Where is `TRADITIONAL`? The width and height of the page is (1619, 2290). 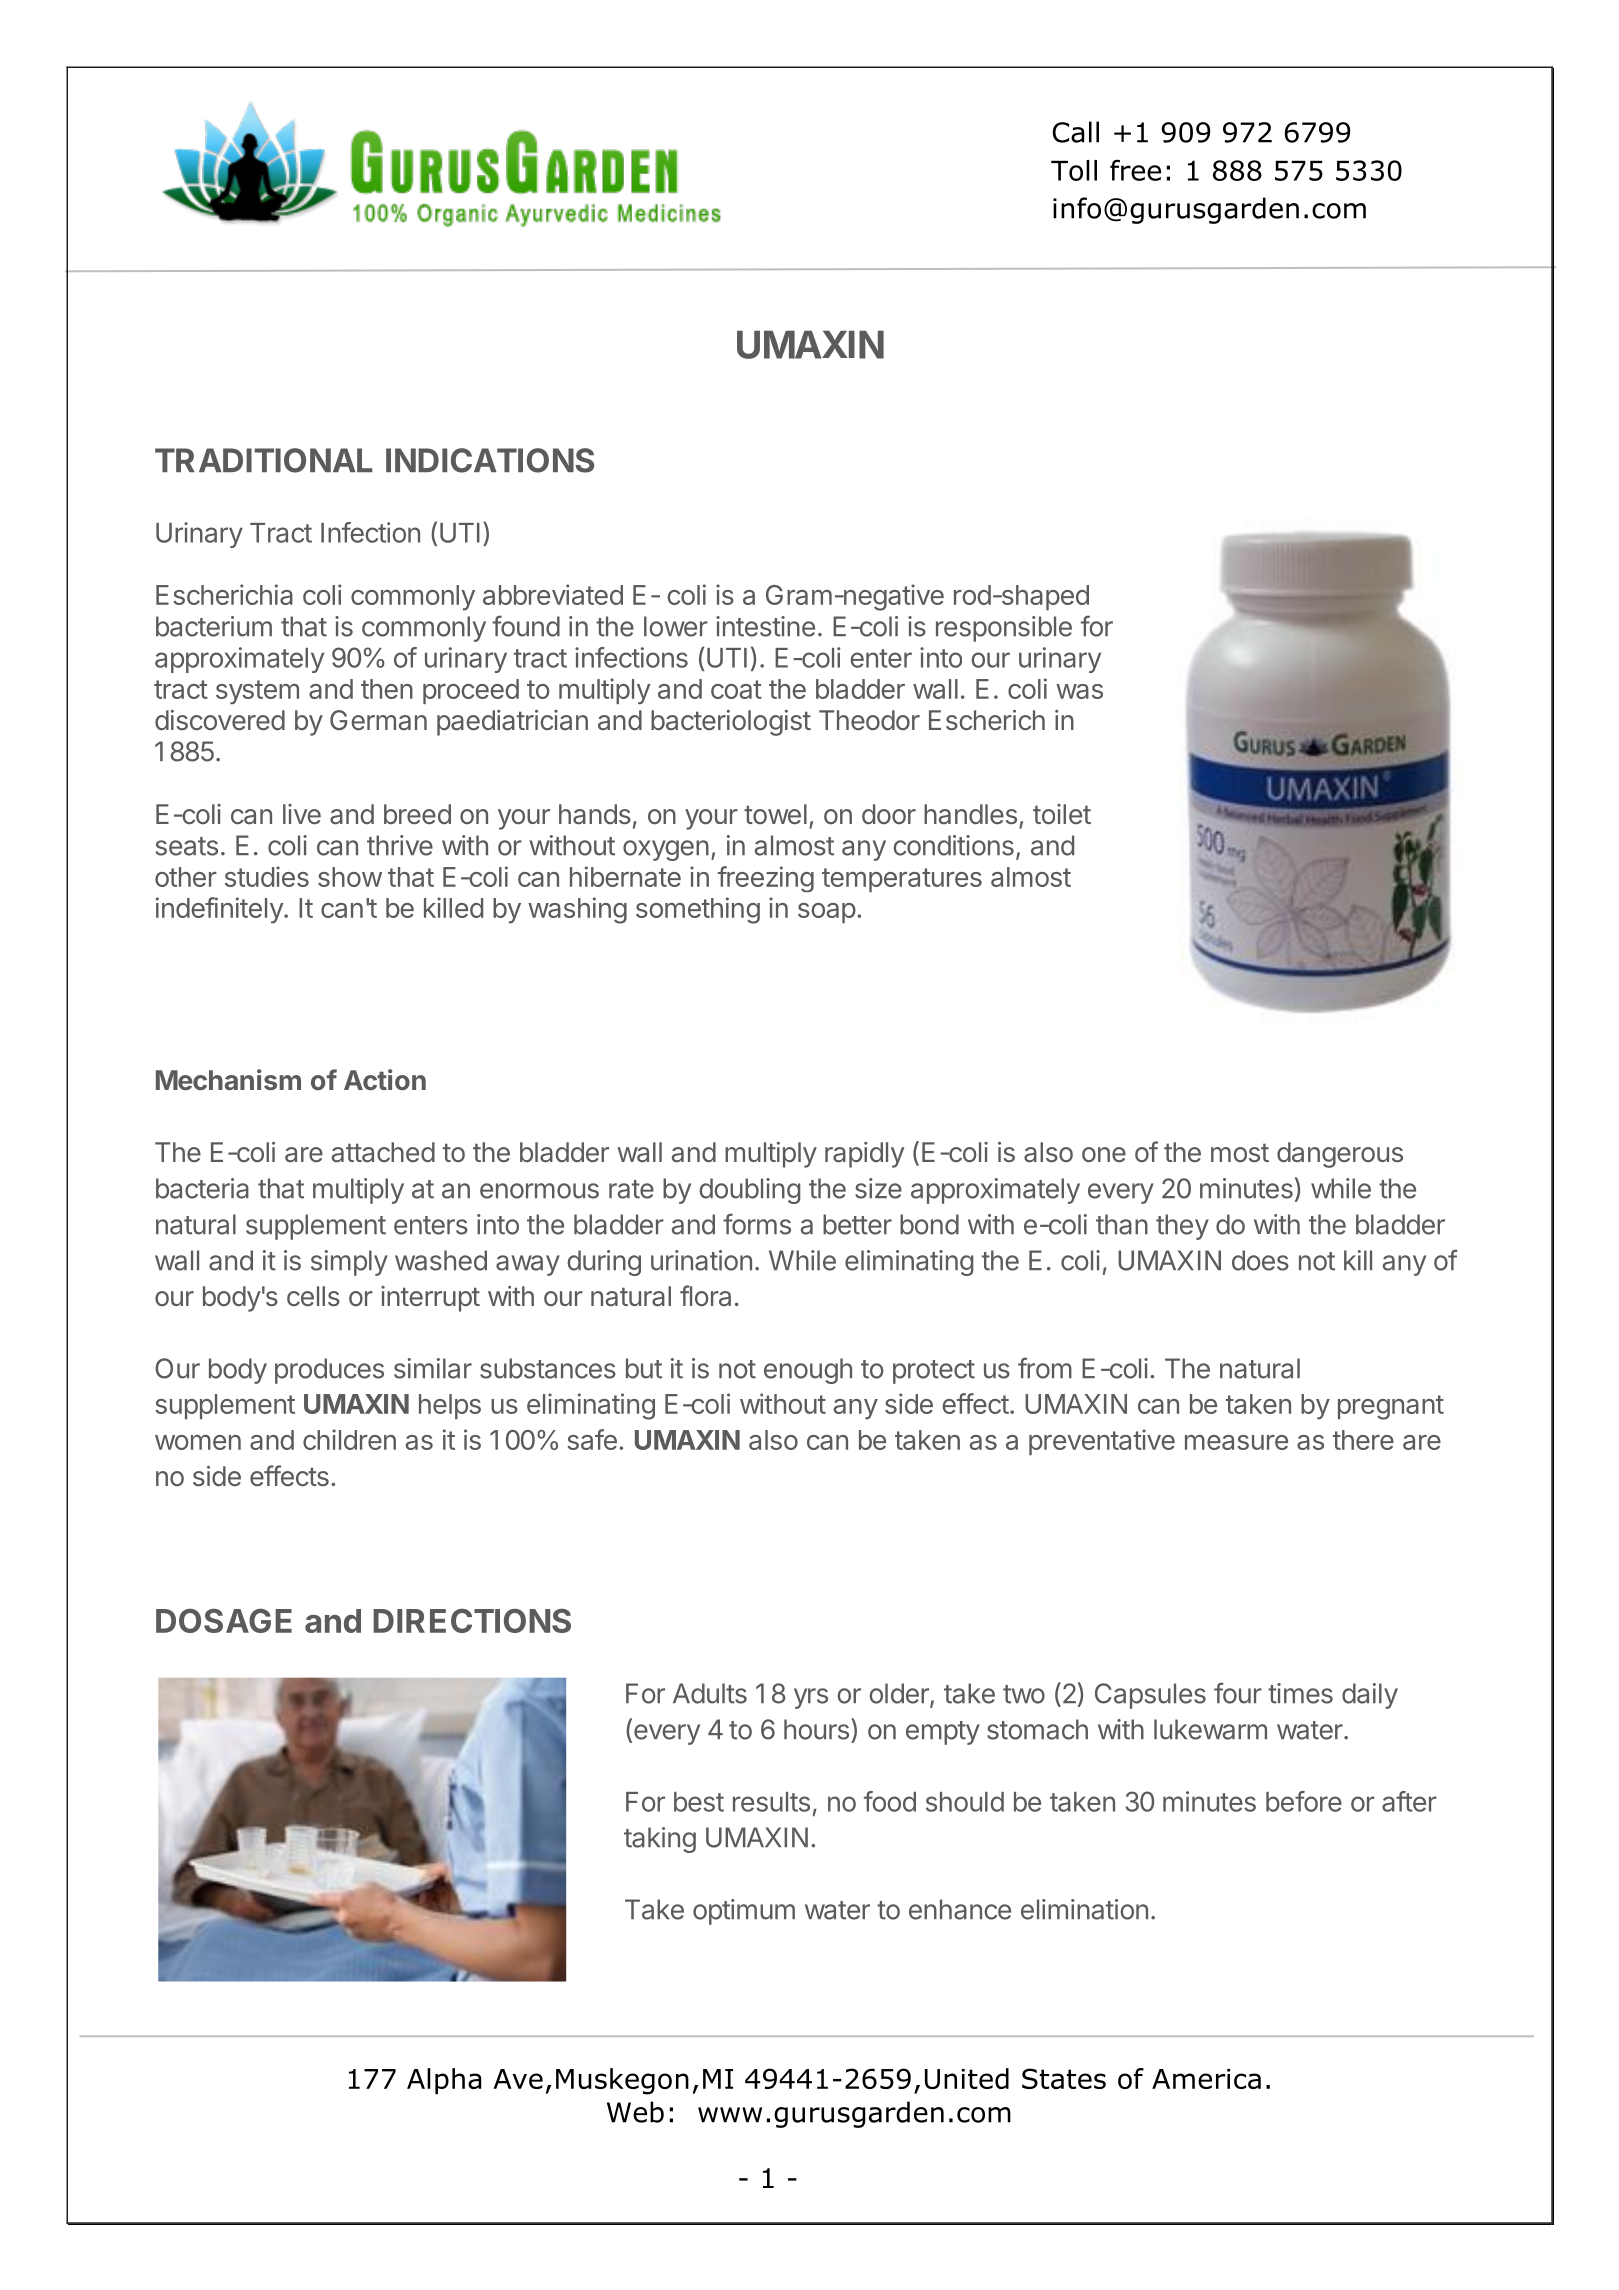 TRADITIONAL is located at coordinates (263, 460).
